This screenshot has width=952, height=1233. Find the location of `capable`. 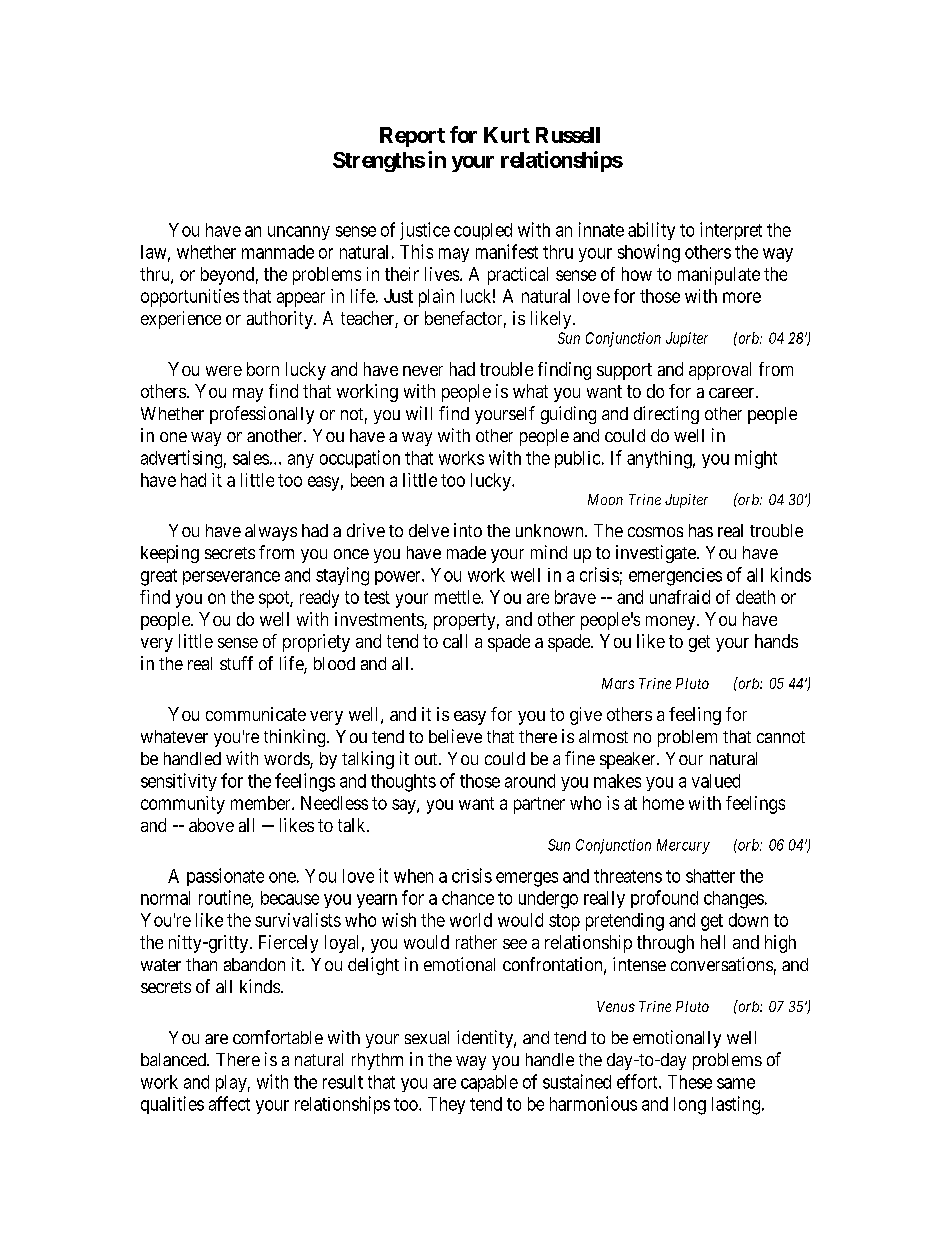

capable is located at coordinates (489, 1083).
